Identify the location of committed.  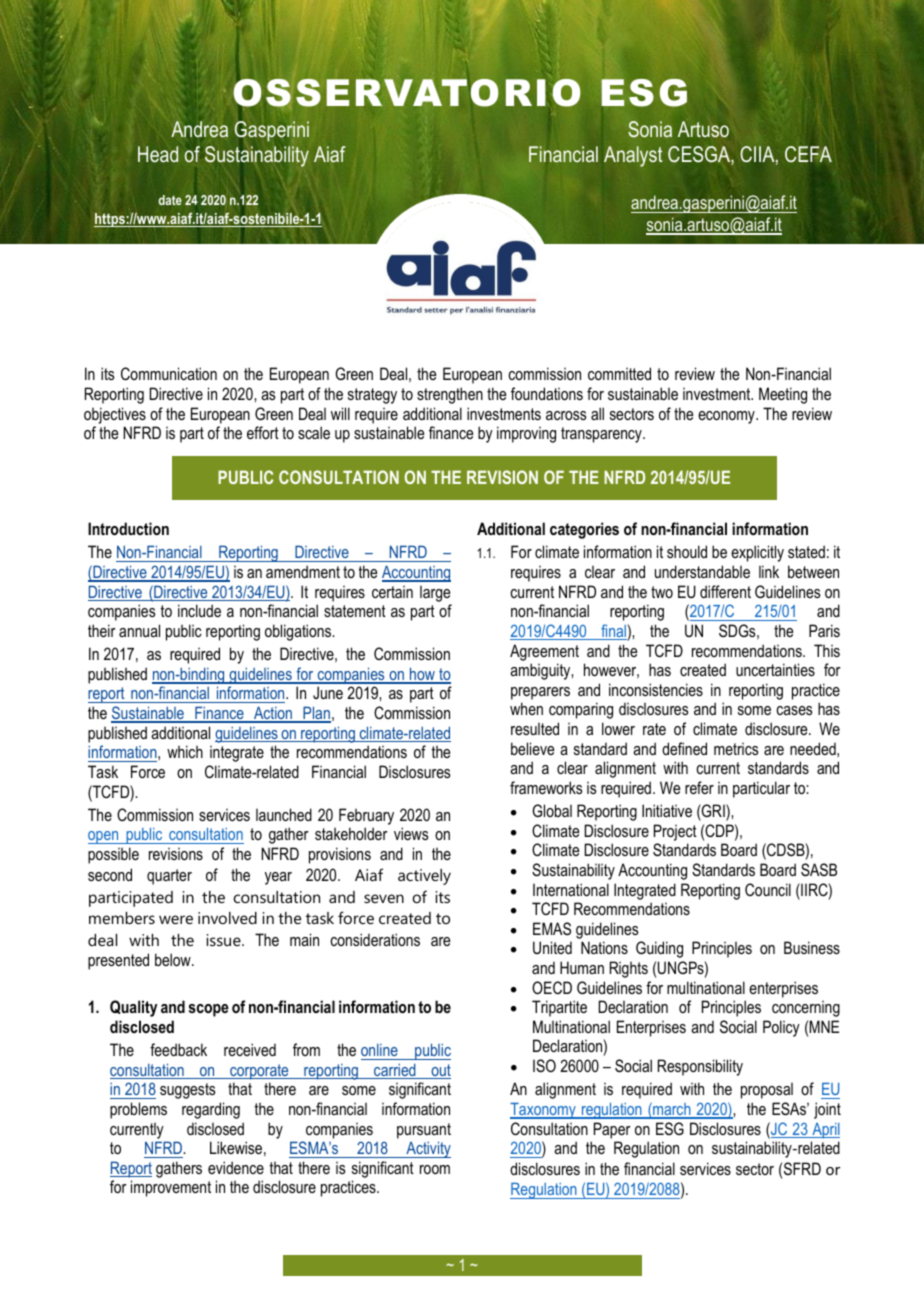
(619, 373).
